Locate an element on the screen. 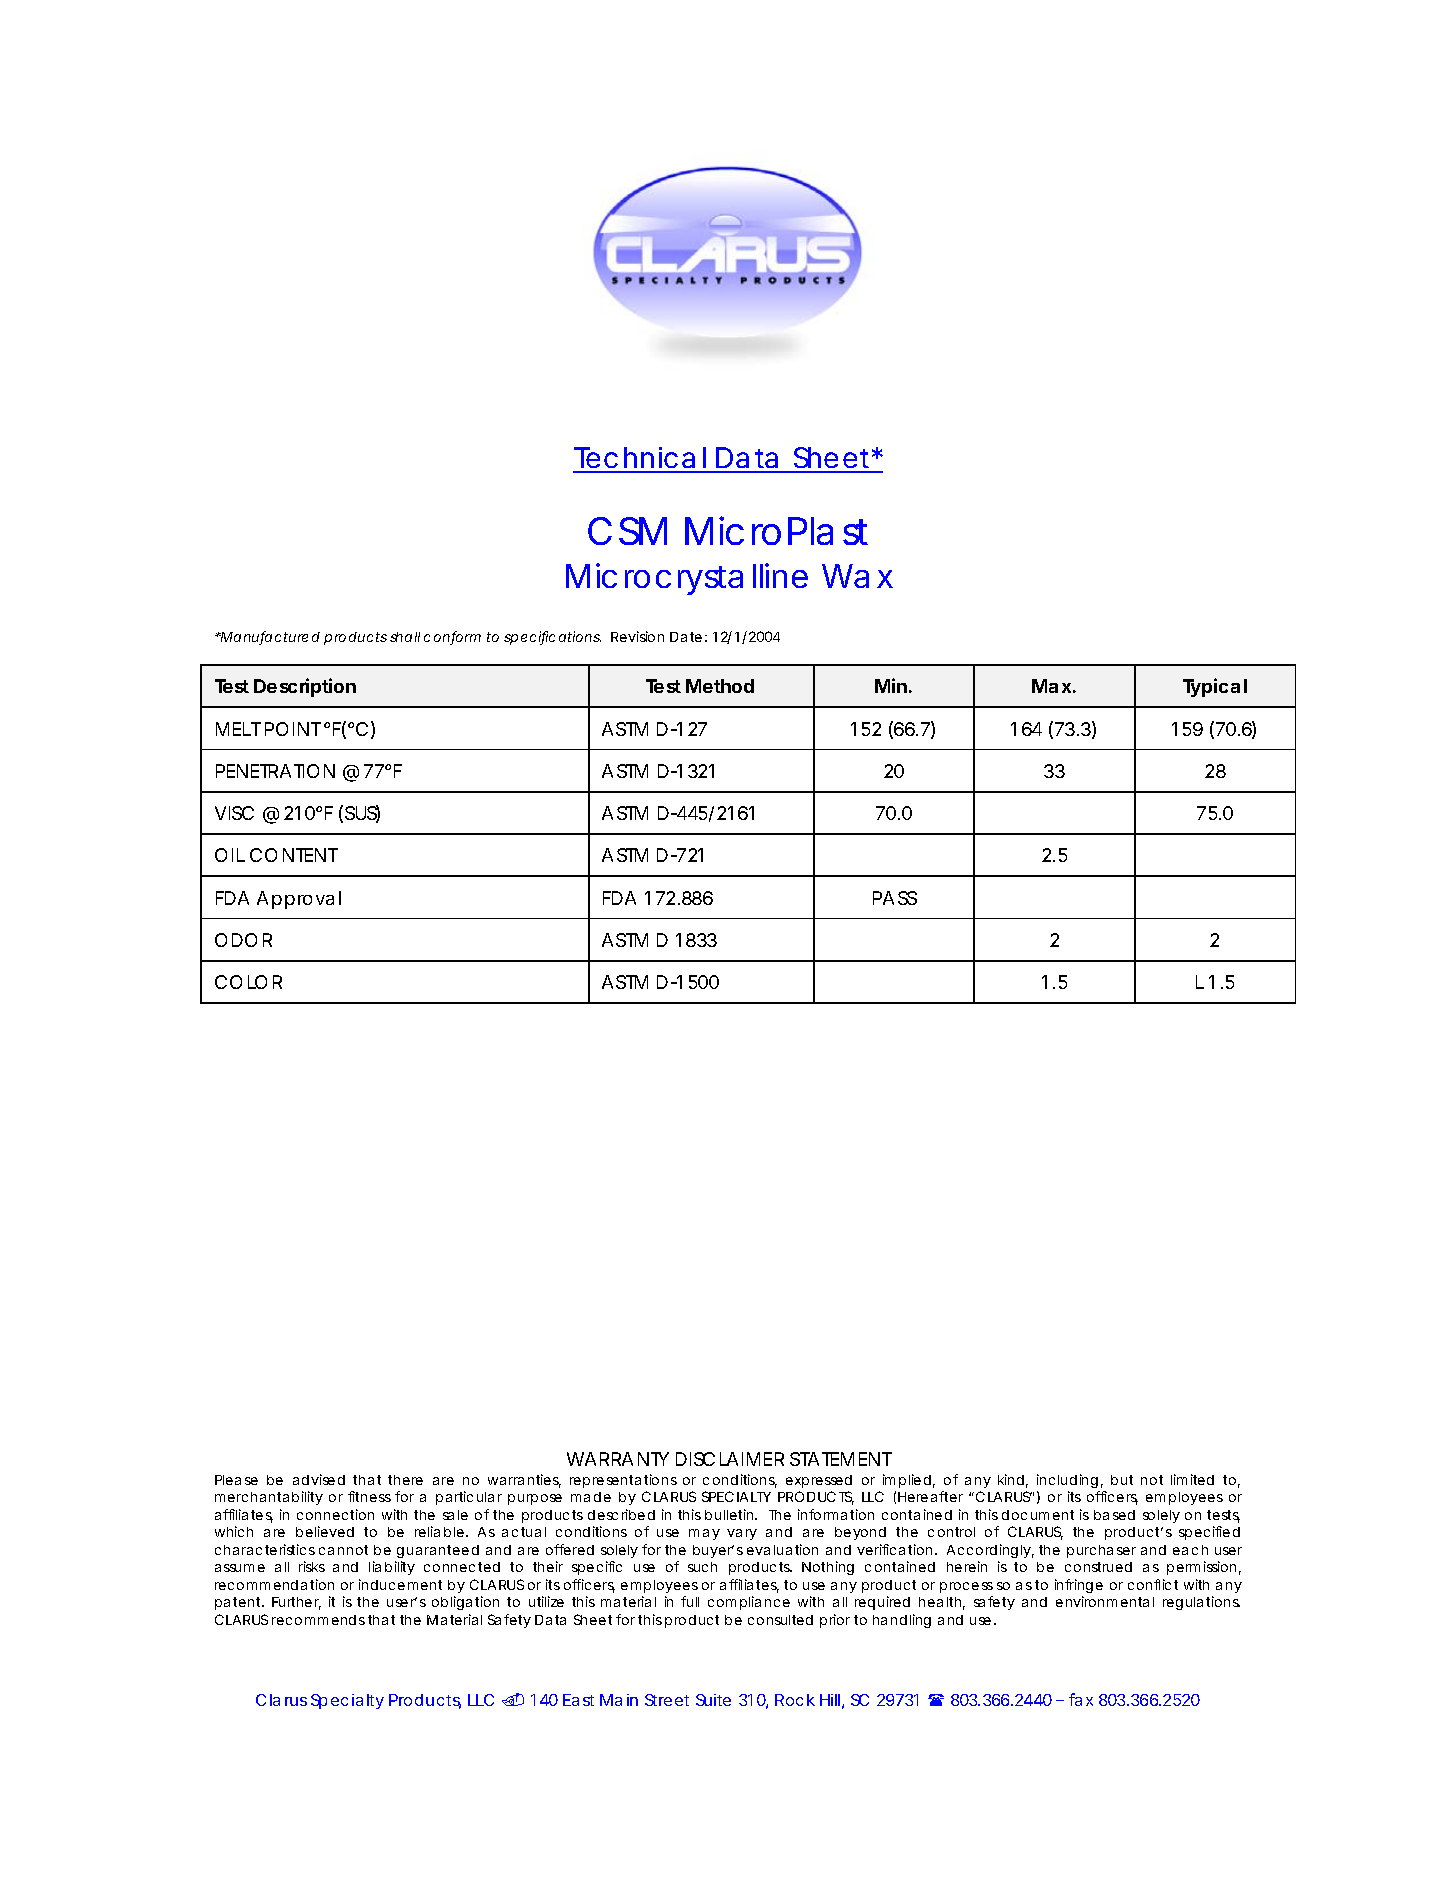 This screenshot has width=1456, height=1884. recommends is located at coordinates (318, 1620).
